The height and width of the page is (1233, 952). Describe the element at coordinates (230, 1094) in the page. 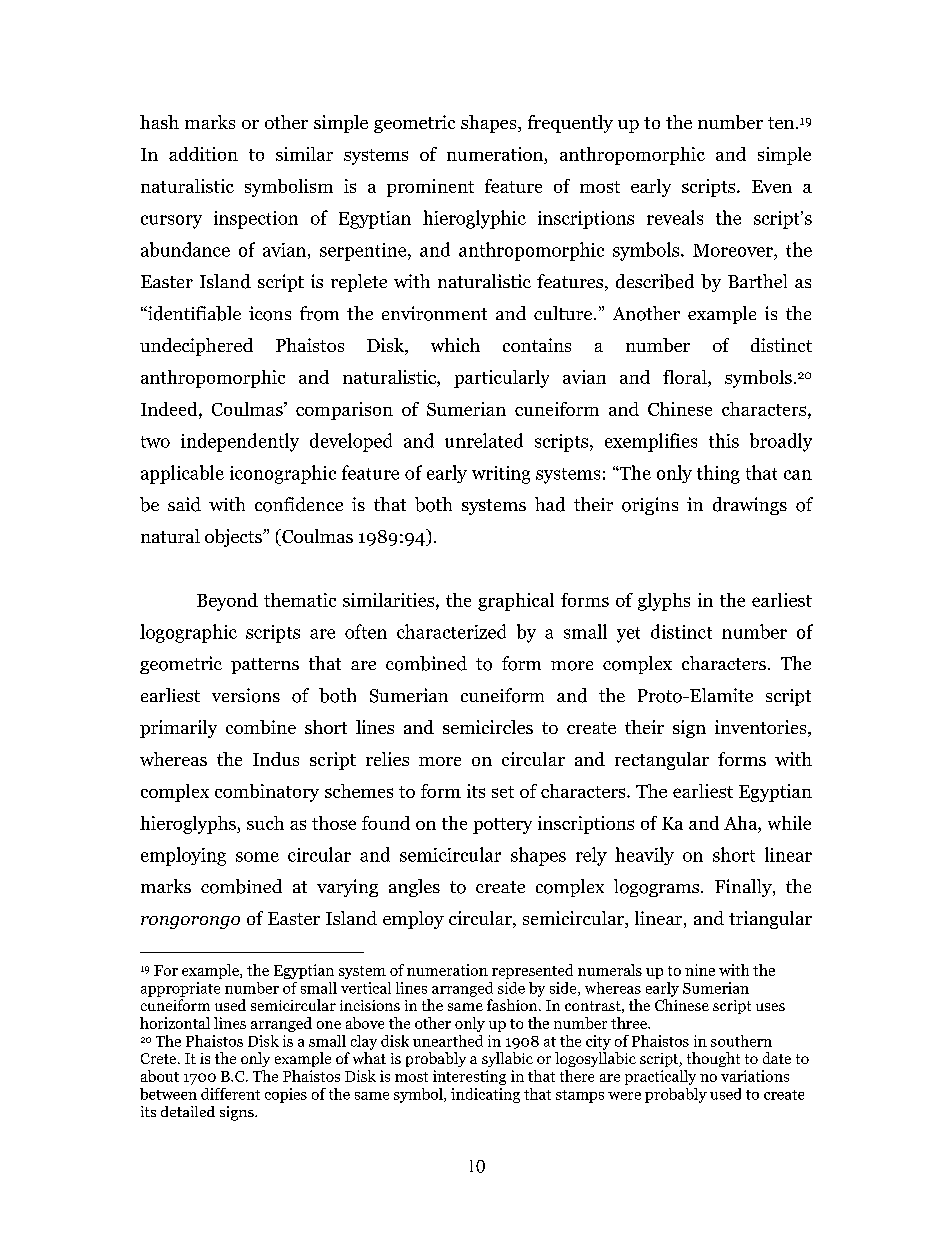

I see `different` at that location.
